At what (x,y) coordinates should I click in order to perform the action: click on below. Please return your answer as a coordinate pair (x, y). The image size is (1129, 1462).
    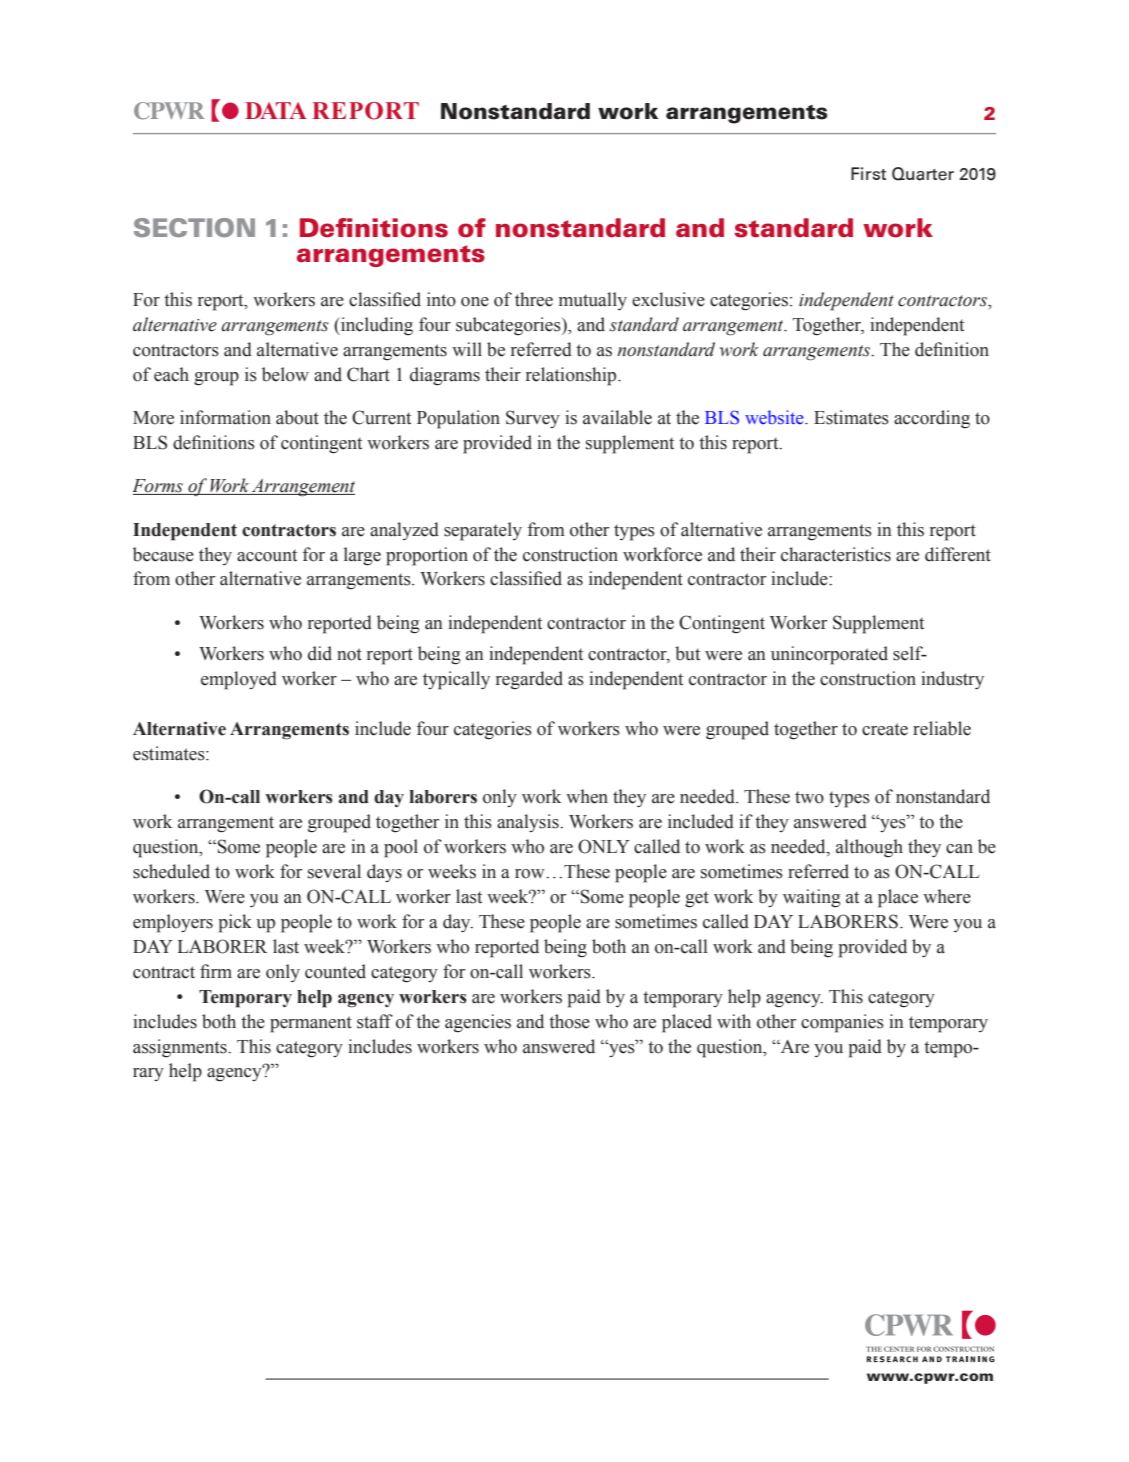
    Looking at the image, I should click on (285, 374).
